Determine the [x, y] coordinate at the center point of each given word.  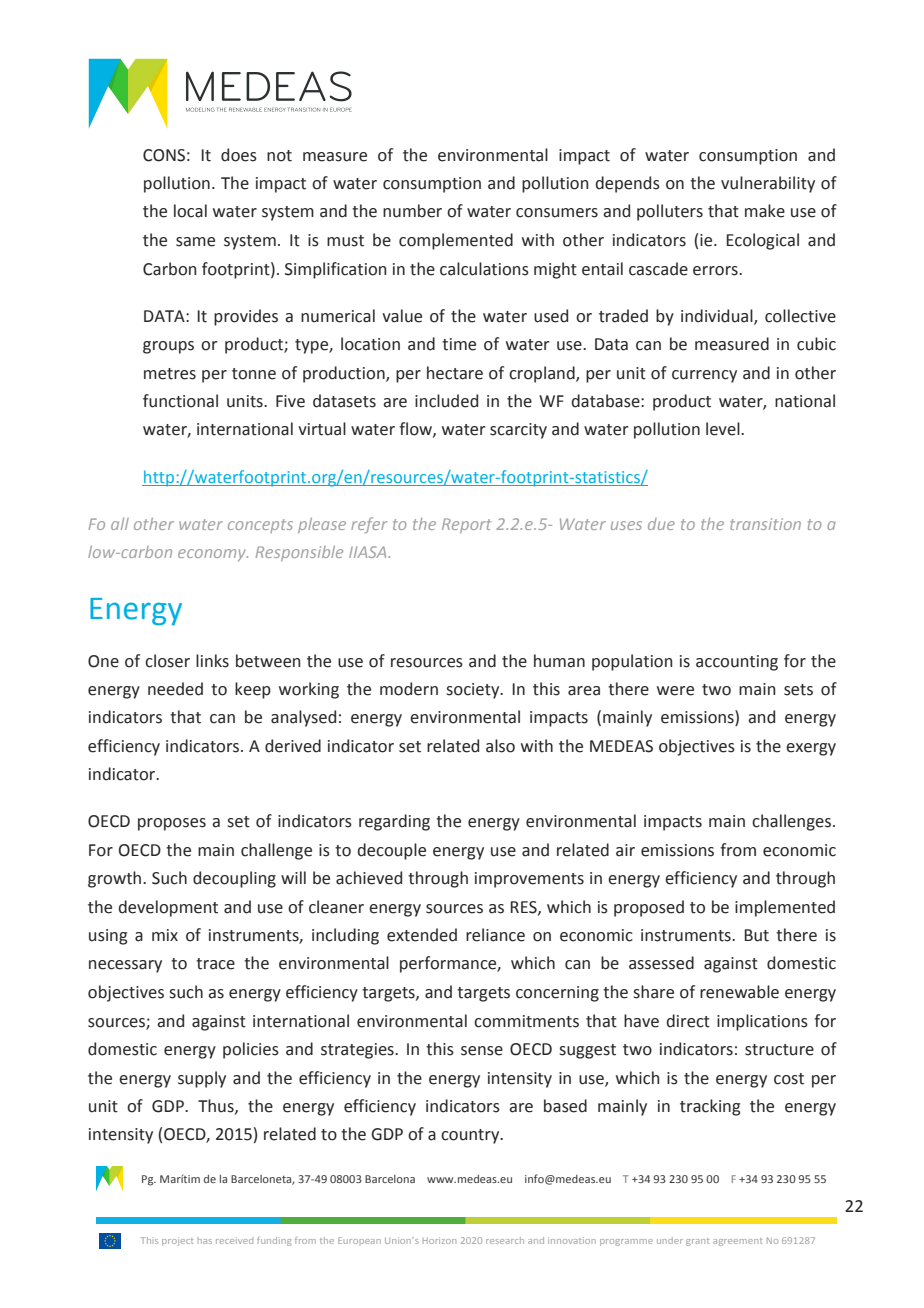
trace [215, 964]
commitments [526, 1021]
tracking [710, 1107]
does [239, 155]
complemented [456, 241]
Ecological [763, 241]
